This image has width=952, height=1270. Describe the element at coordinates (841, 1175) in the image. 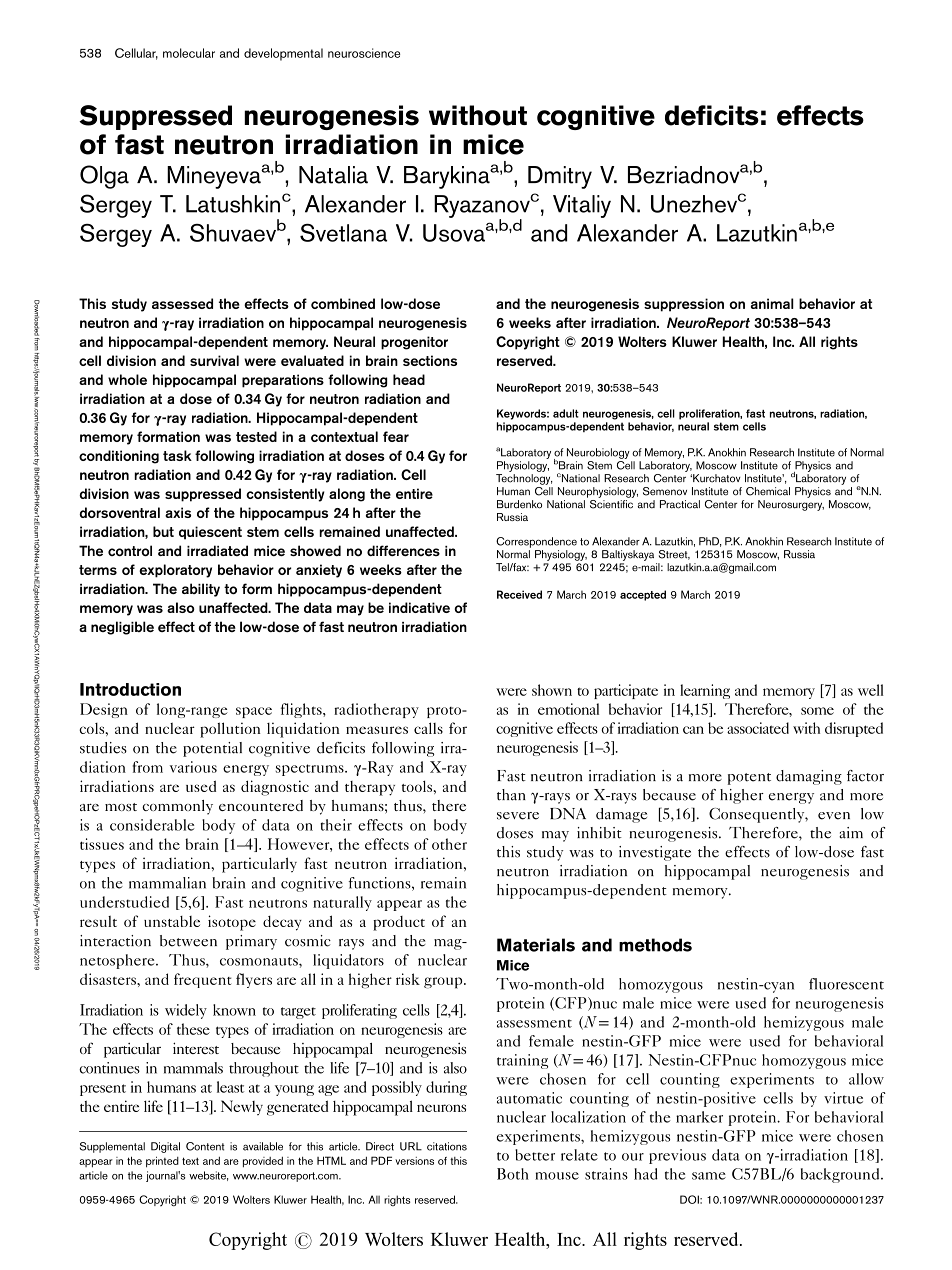

I see `background` at that location.
